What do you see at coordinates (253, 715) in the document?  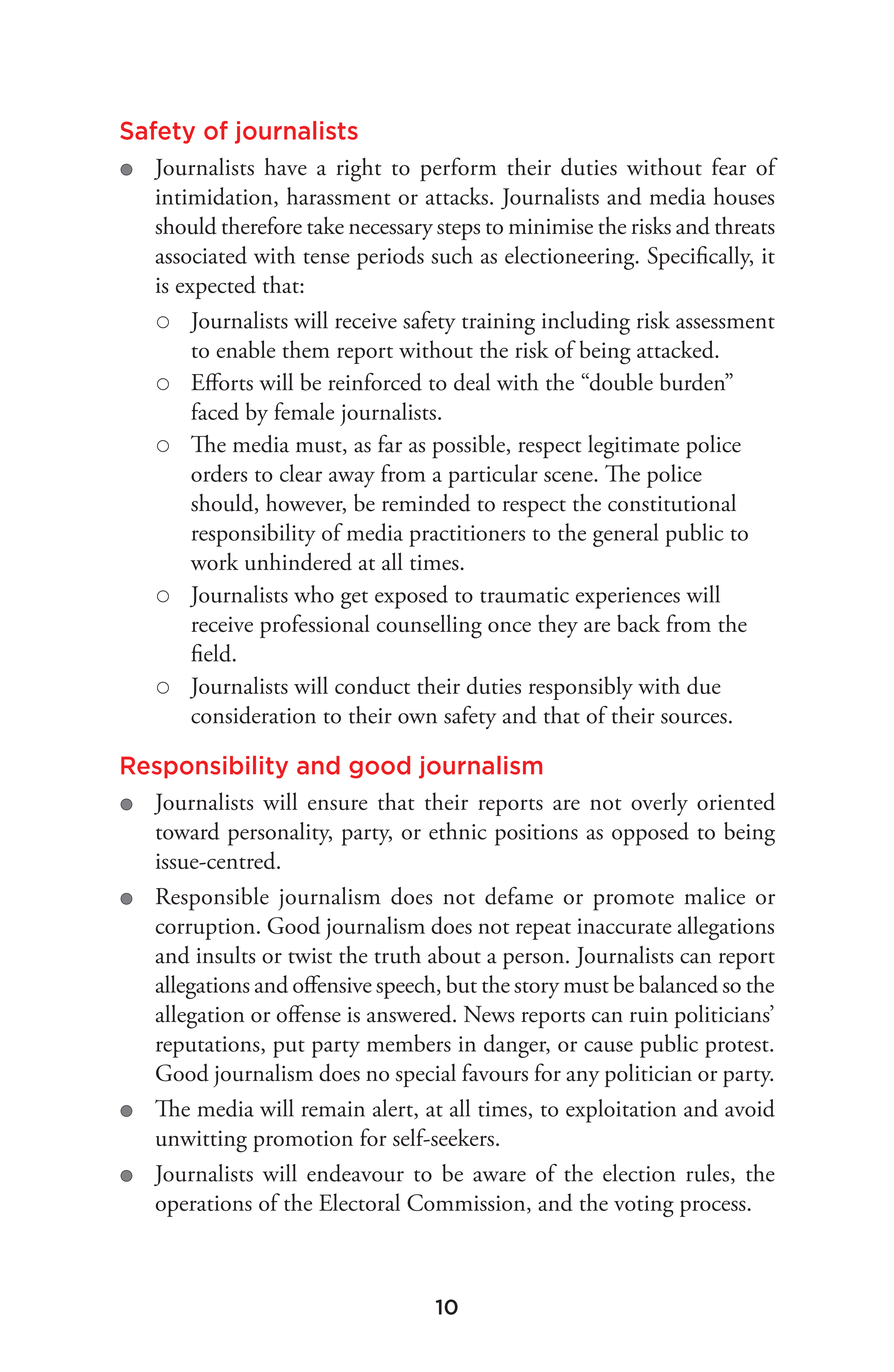 I see `consideration` at bounding box center [253, 715].
